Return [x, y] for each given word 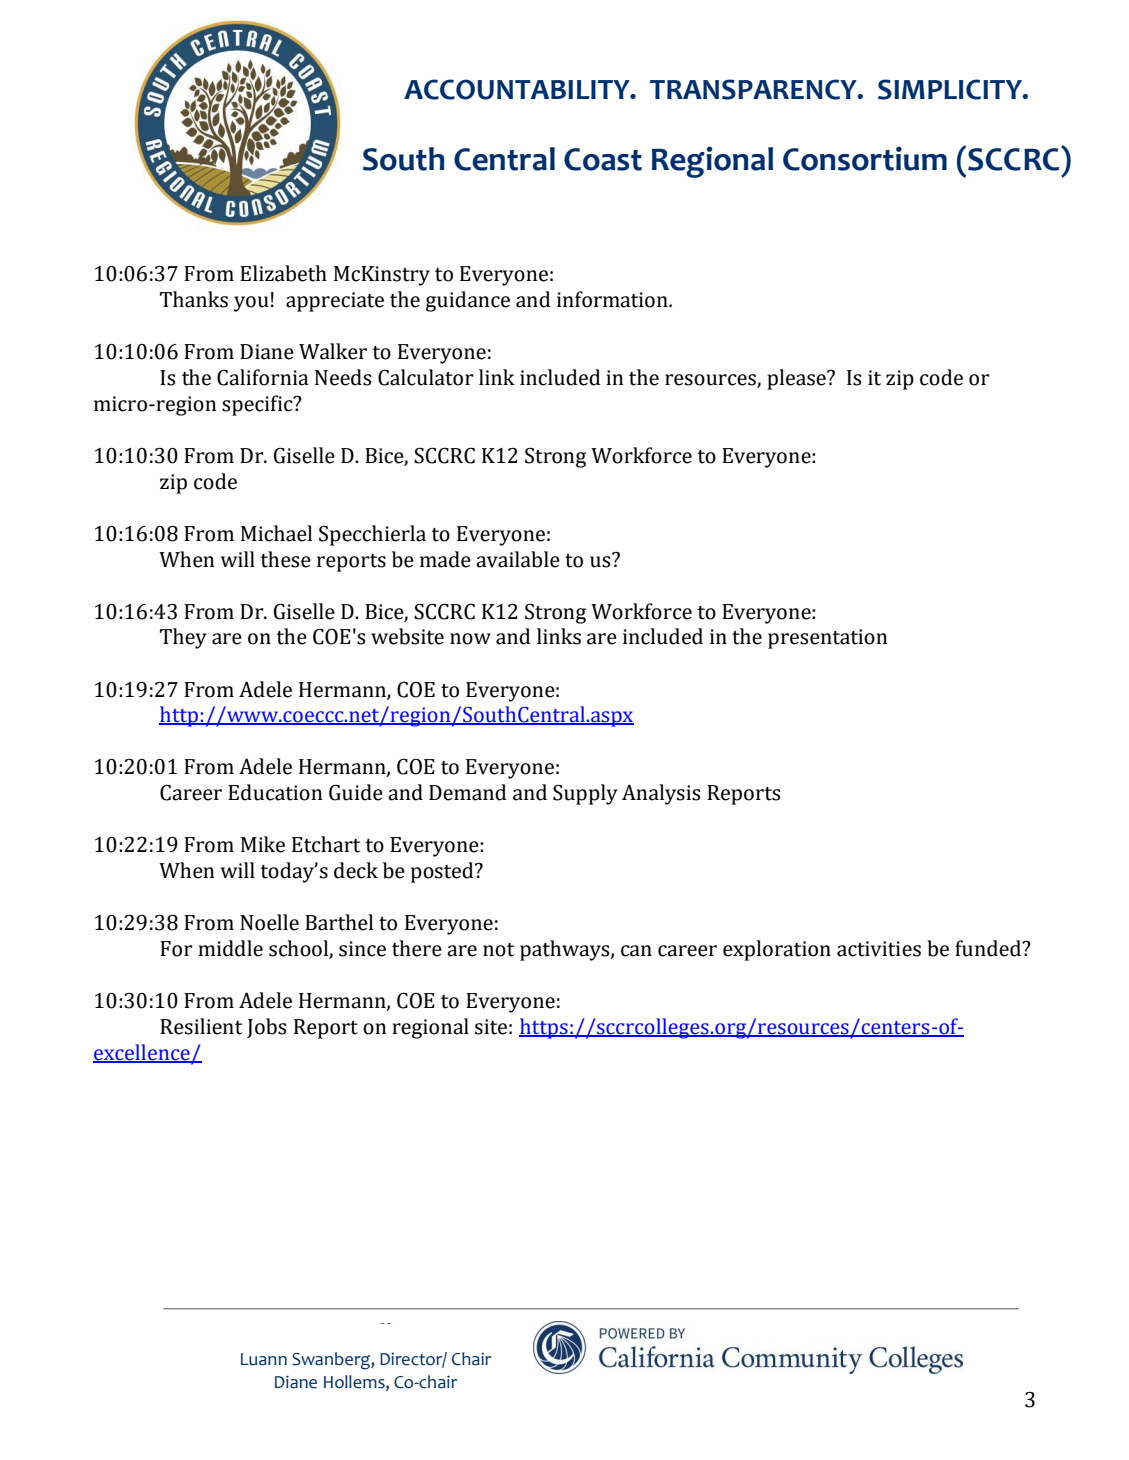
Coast [603, 159]
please [797, 379]
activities [879, 949]
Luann [264, 1359]
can [636, 951]
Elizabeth [283, 273]
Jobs [266, 1028]
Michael [276, 533]
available [518, 559]
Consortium [865, 158]
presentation [828, 639]
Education [275, 792]
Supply [585, 794]
